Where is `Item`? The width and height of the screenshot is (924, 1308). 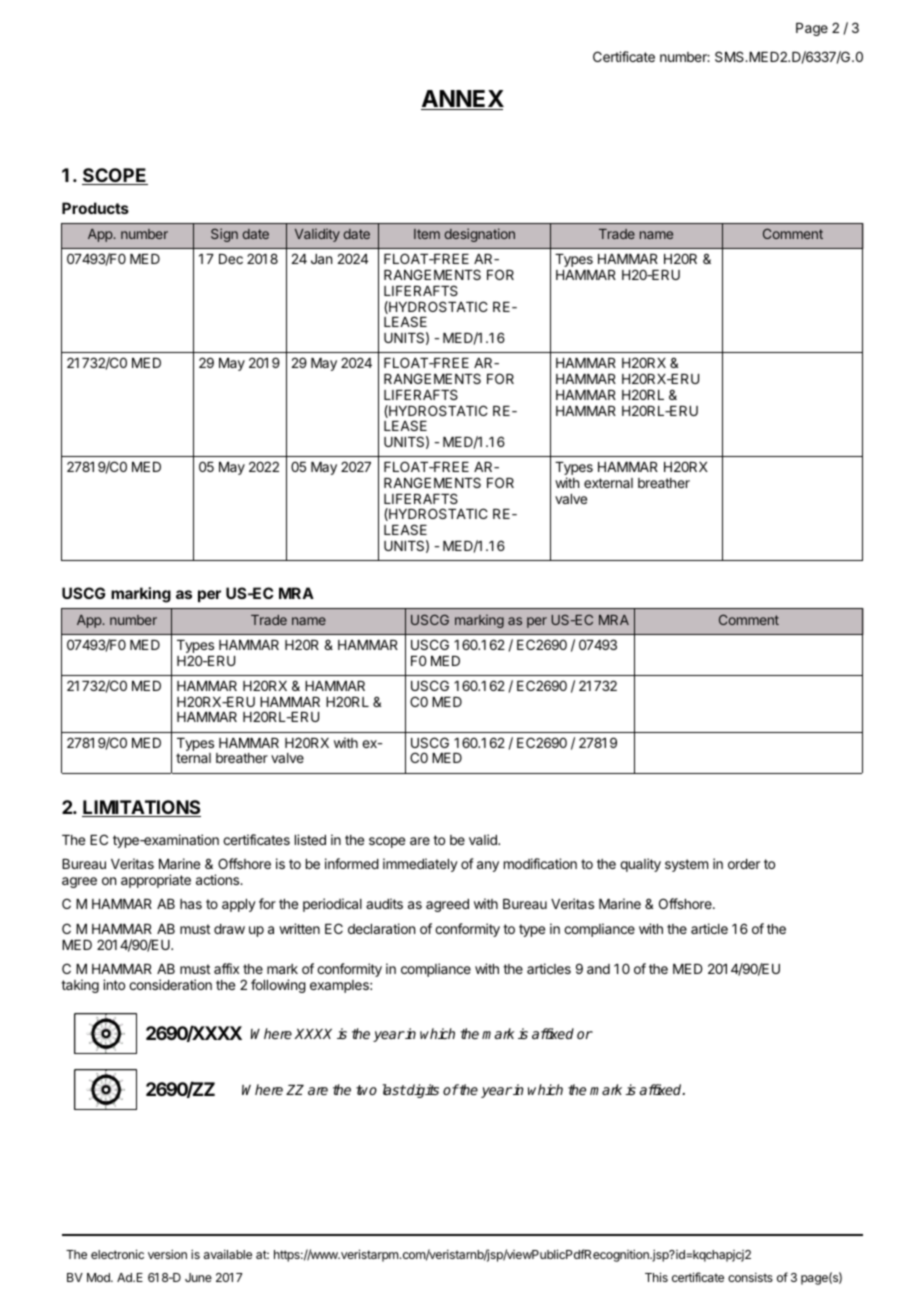
Item is located at coordinates (427, 234).
